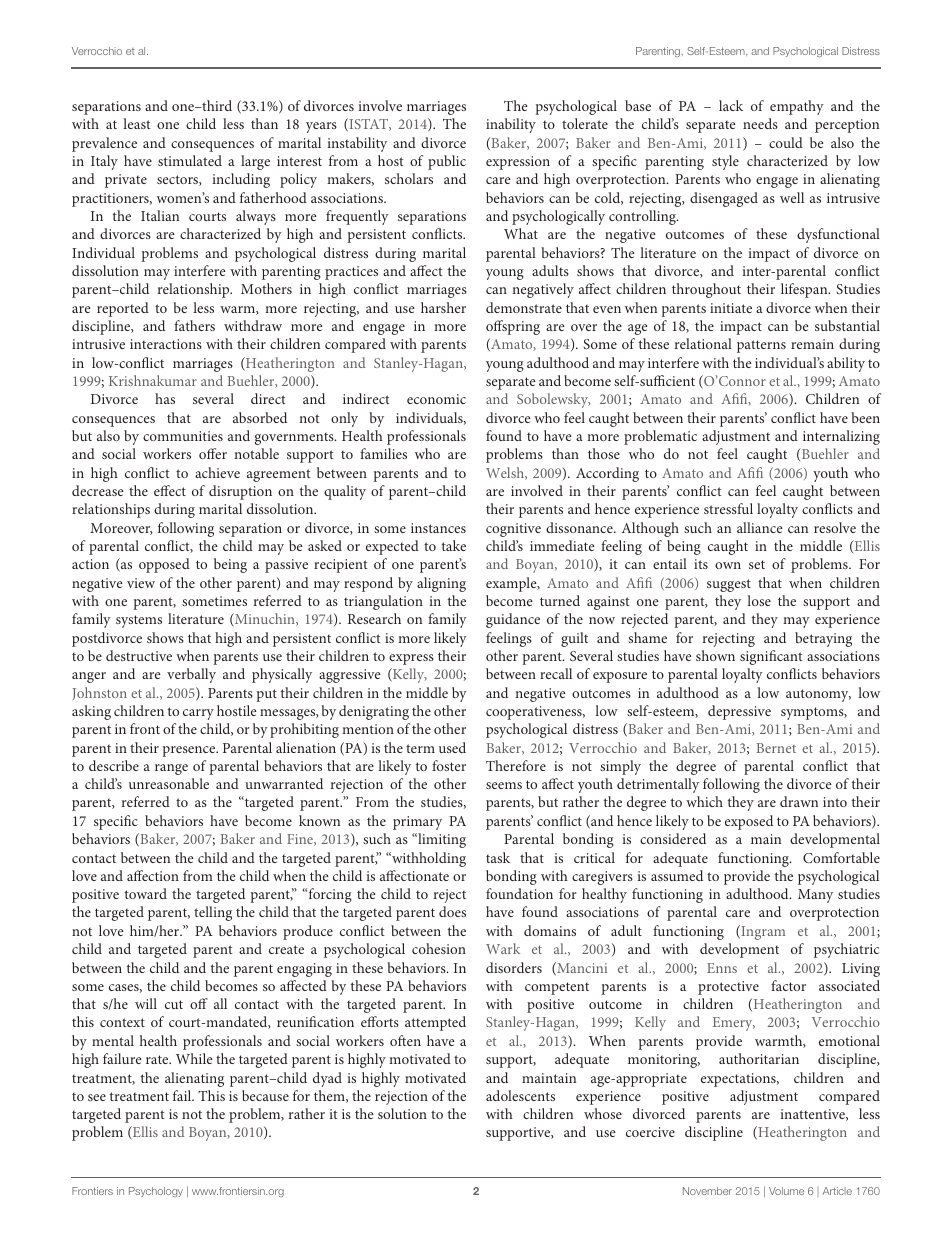 This screenshot has height=1247, width=952. I want to click on Psychology, so click(156, 1192).
